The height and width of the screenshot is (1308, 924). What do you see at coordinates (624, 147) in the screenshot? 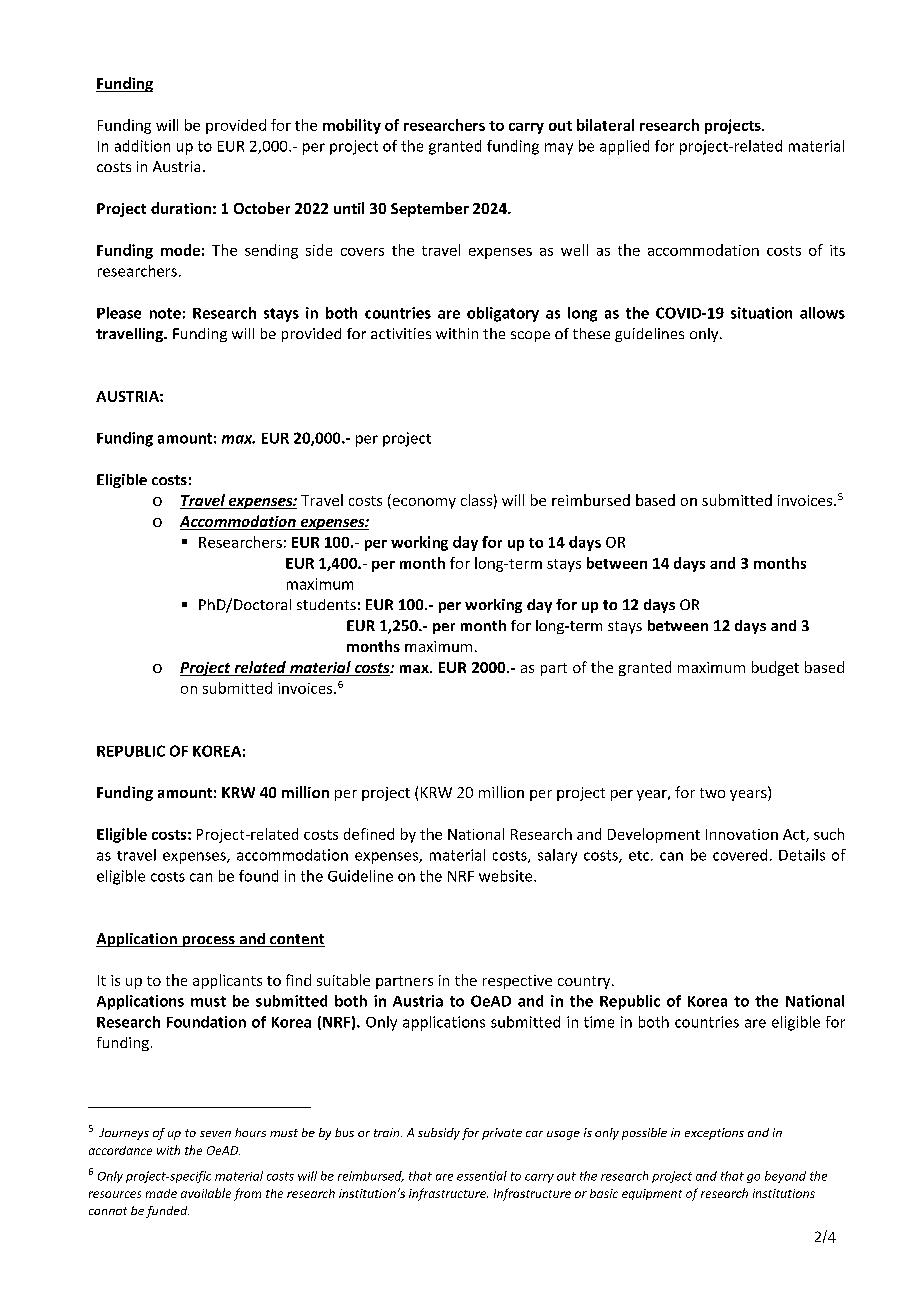
I see `applied` at bounding box center [624, 147].
